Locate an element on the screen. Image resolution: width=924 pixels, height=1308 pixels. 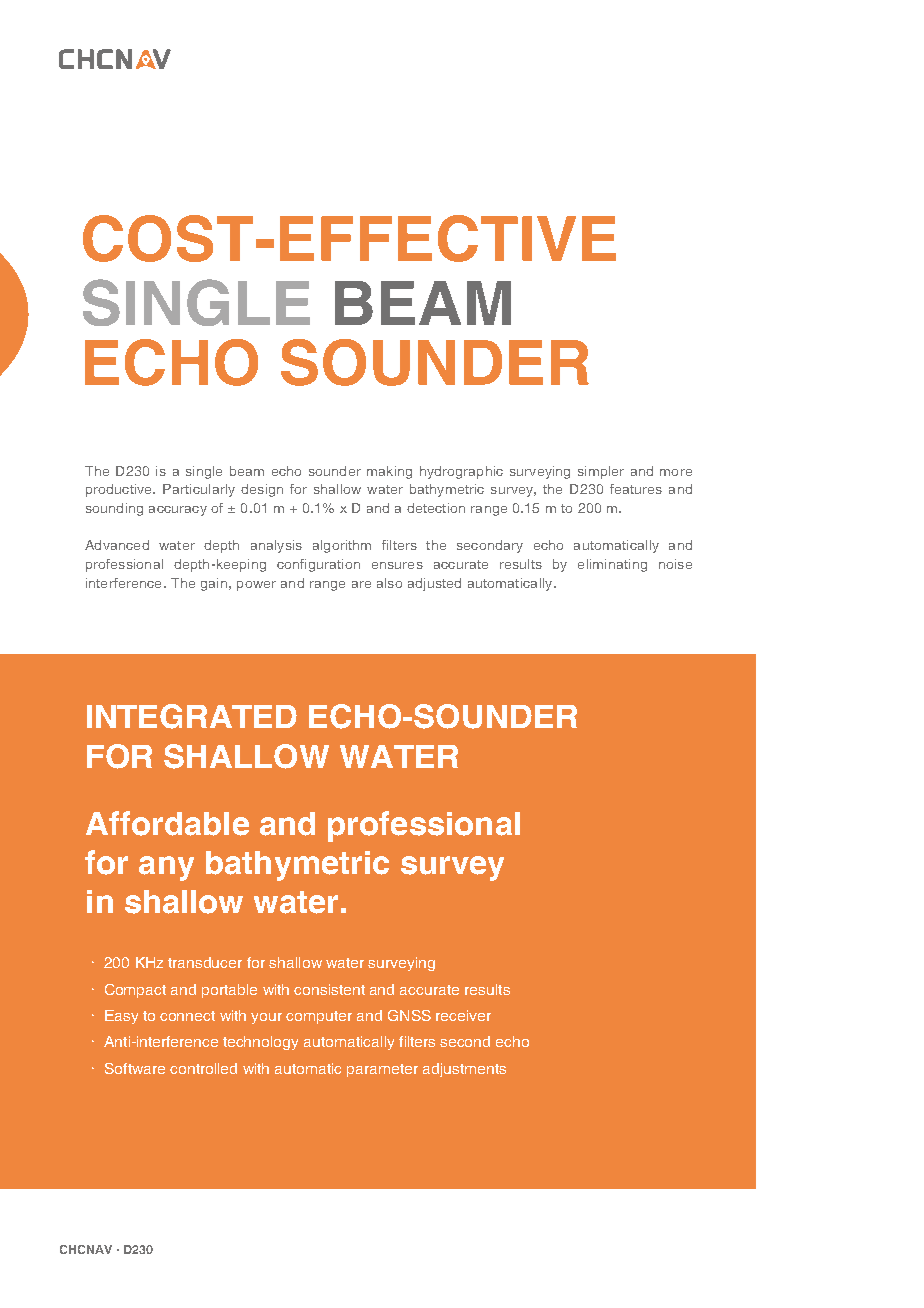
GNSS is located at coordinates (409, 1015).
